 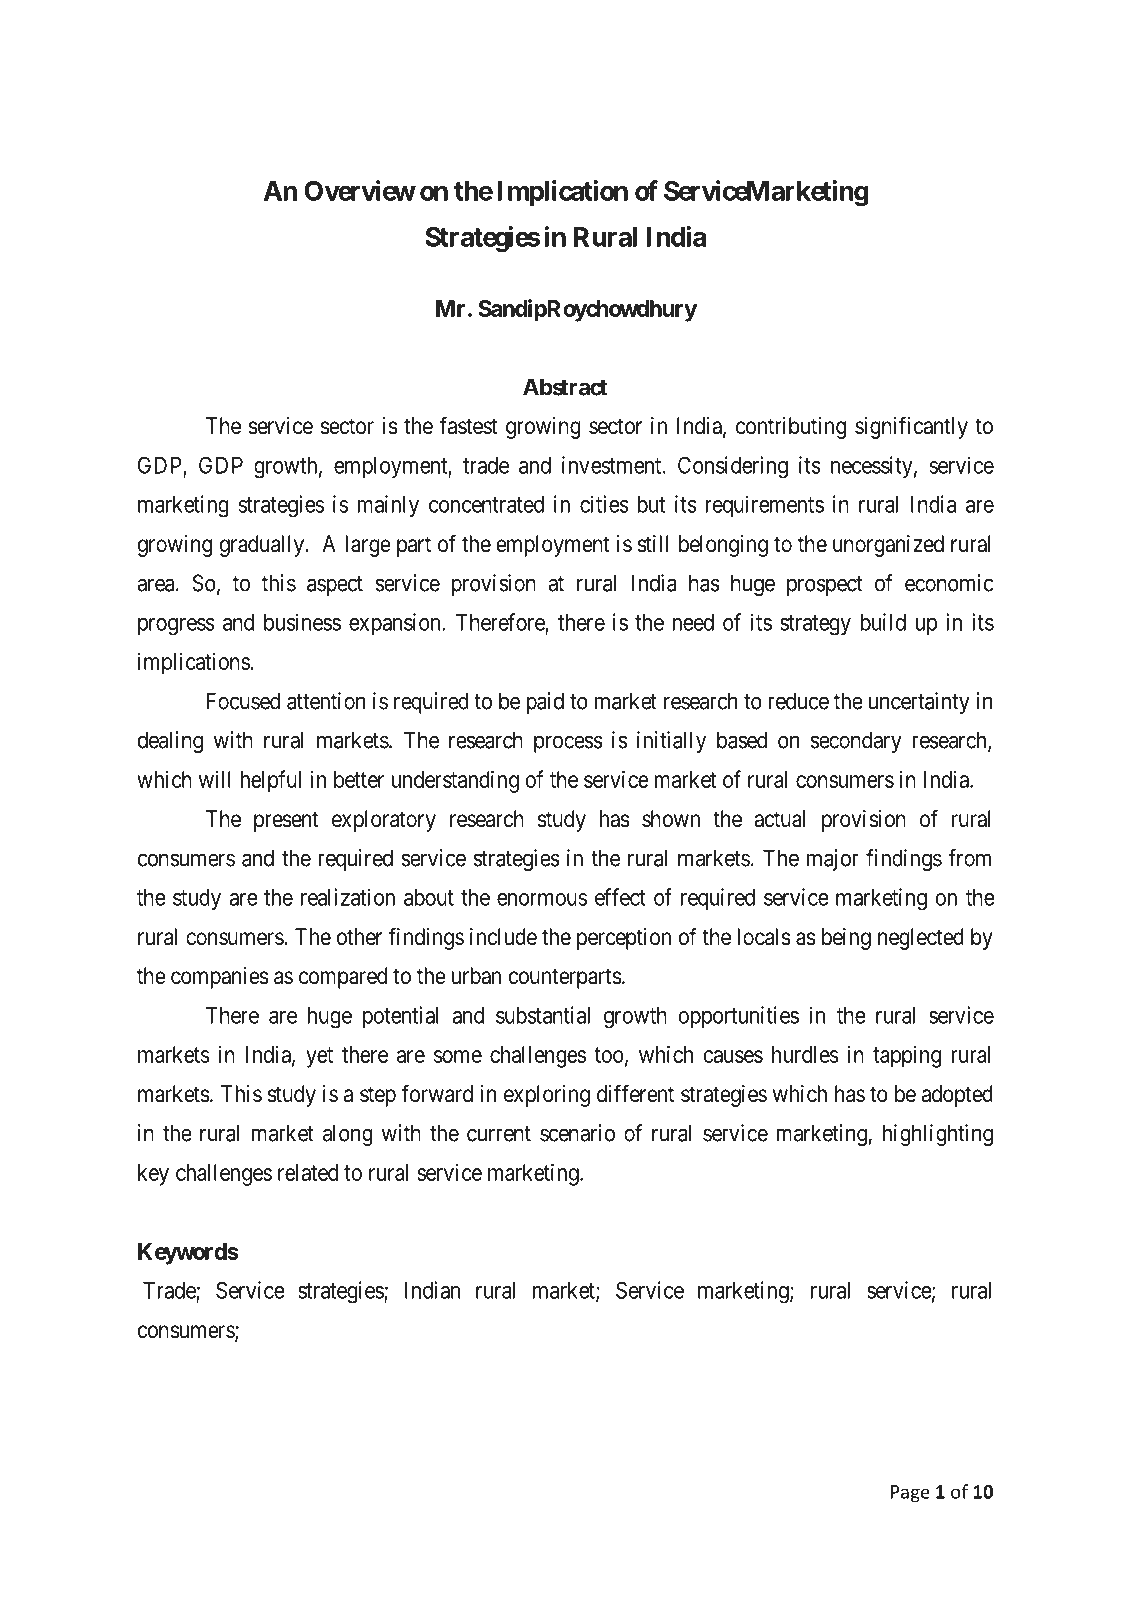 What do you see at coordinates (308, 1172) in the screenshot?
I see `related` at bounding box center [308, 1172].
